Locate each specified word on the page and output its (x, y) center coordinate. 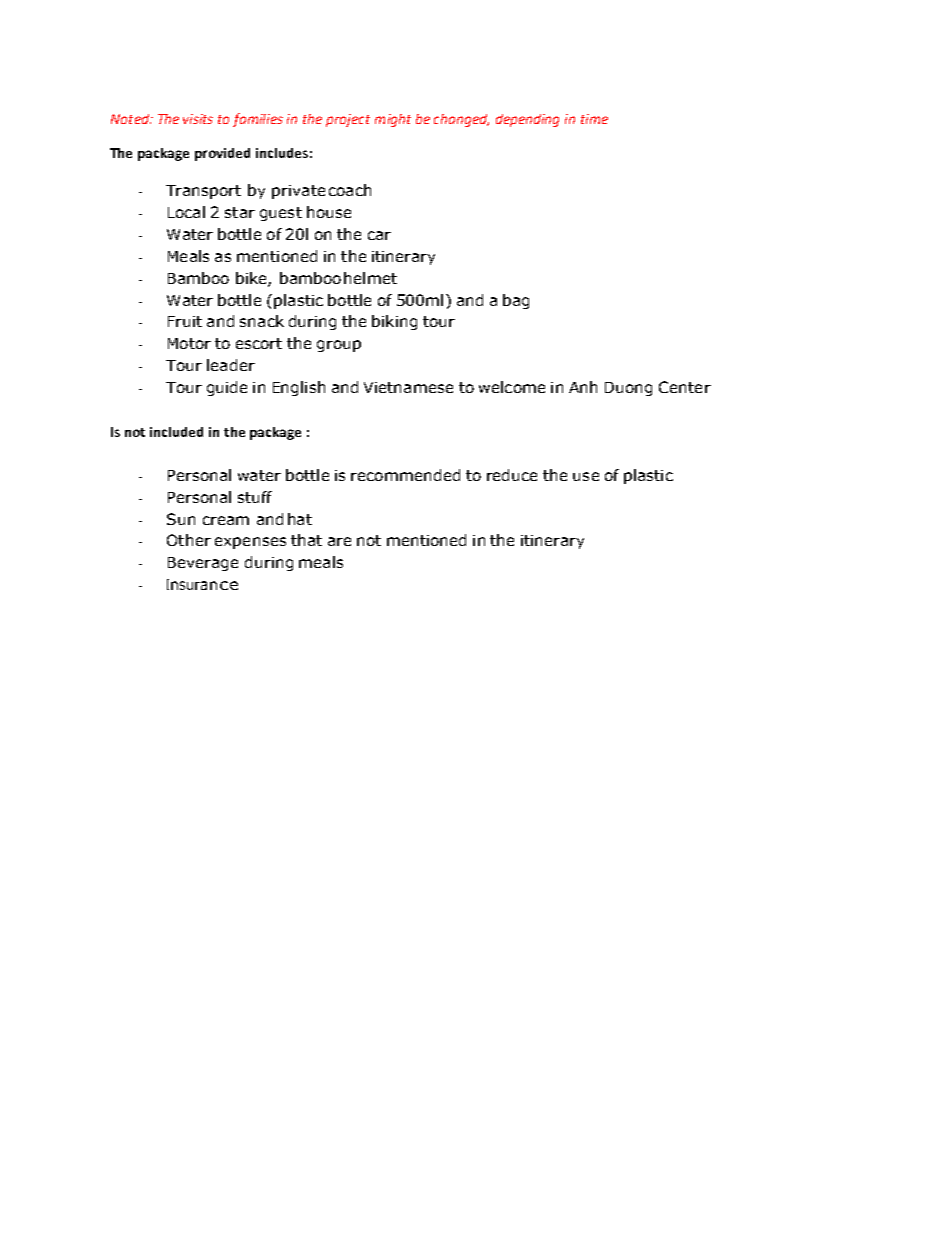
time (594, 119)
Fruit (185, 321)
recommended (405, 475)
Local (186, 212)
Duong (628, 389)
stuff (255, 497)
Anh (583, 387)
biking (394, 322)
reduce (512, 475)
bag (516, 301)
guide (227, 388)
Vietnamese (408, 387)
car (379, 235)
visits (198, 119)
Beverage (203, 564)
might (393, 120)
